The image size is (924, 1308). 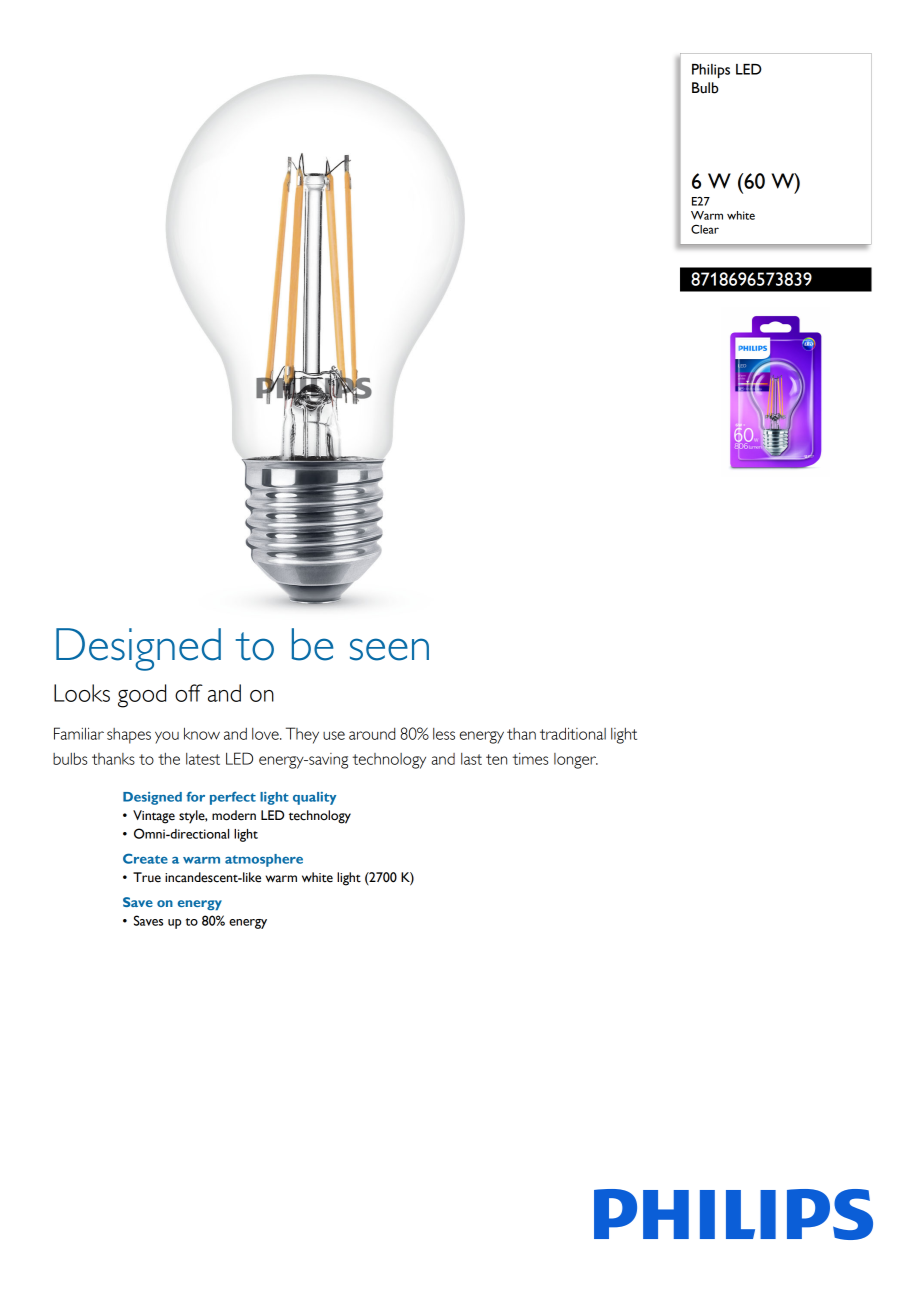 I want to click on seen, so click(x=389, y=649).
